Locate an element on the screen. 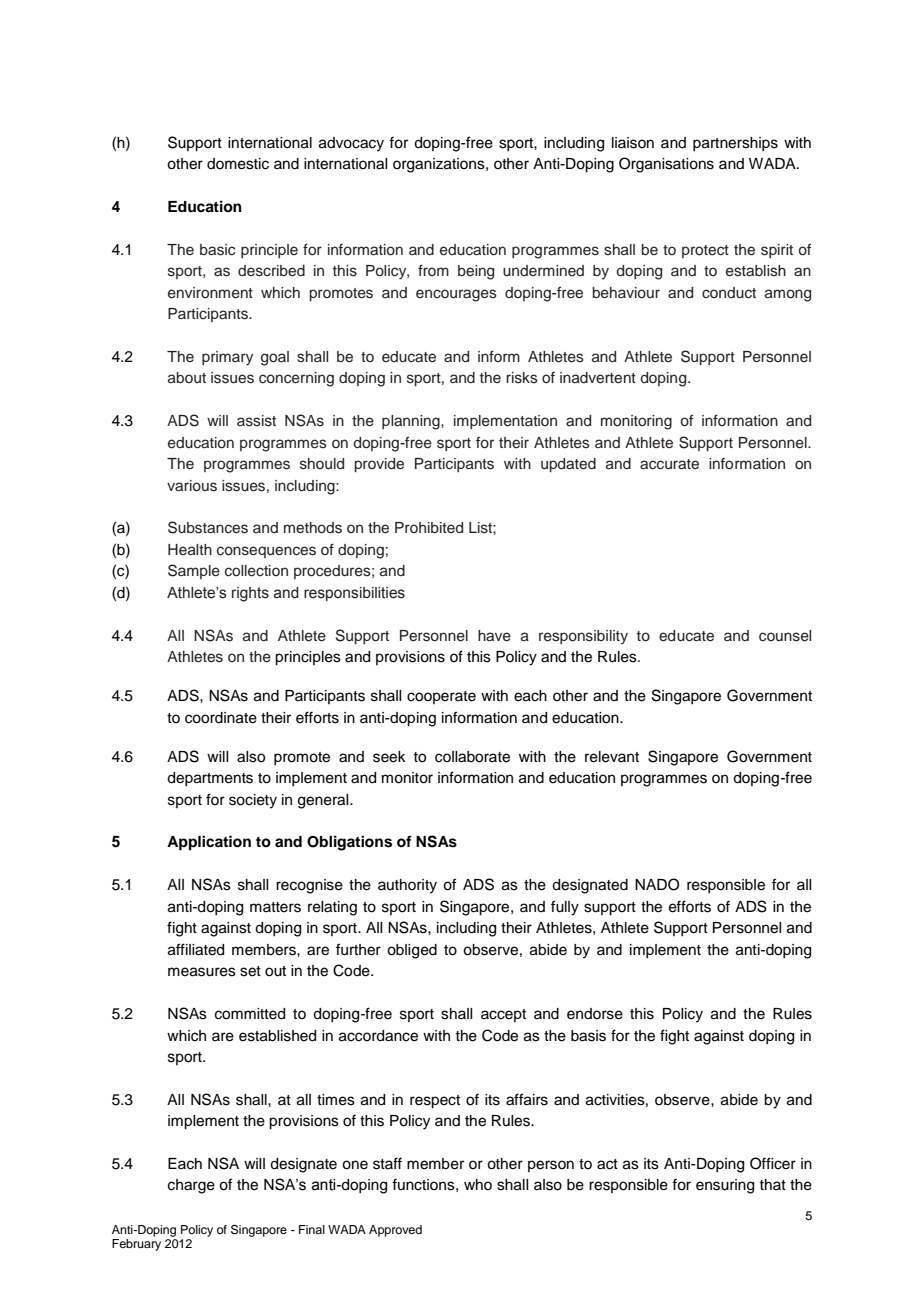 This screenshot has width=924, height=1307. domestic is located at coordinates (238, 164).
